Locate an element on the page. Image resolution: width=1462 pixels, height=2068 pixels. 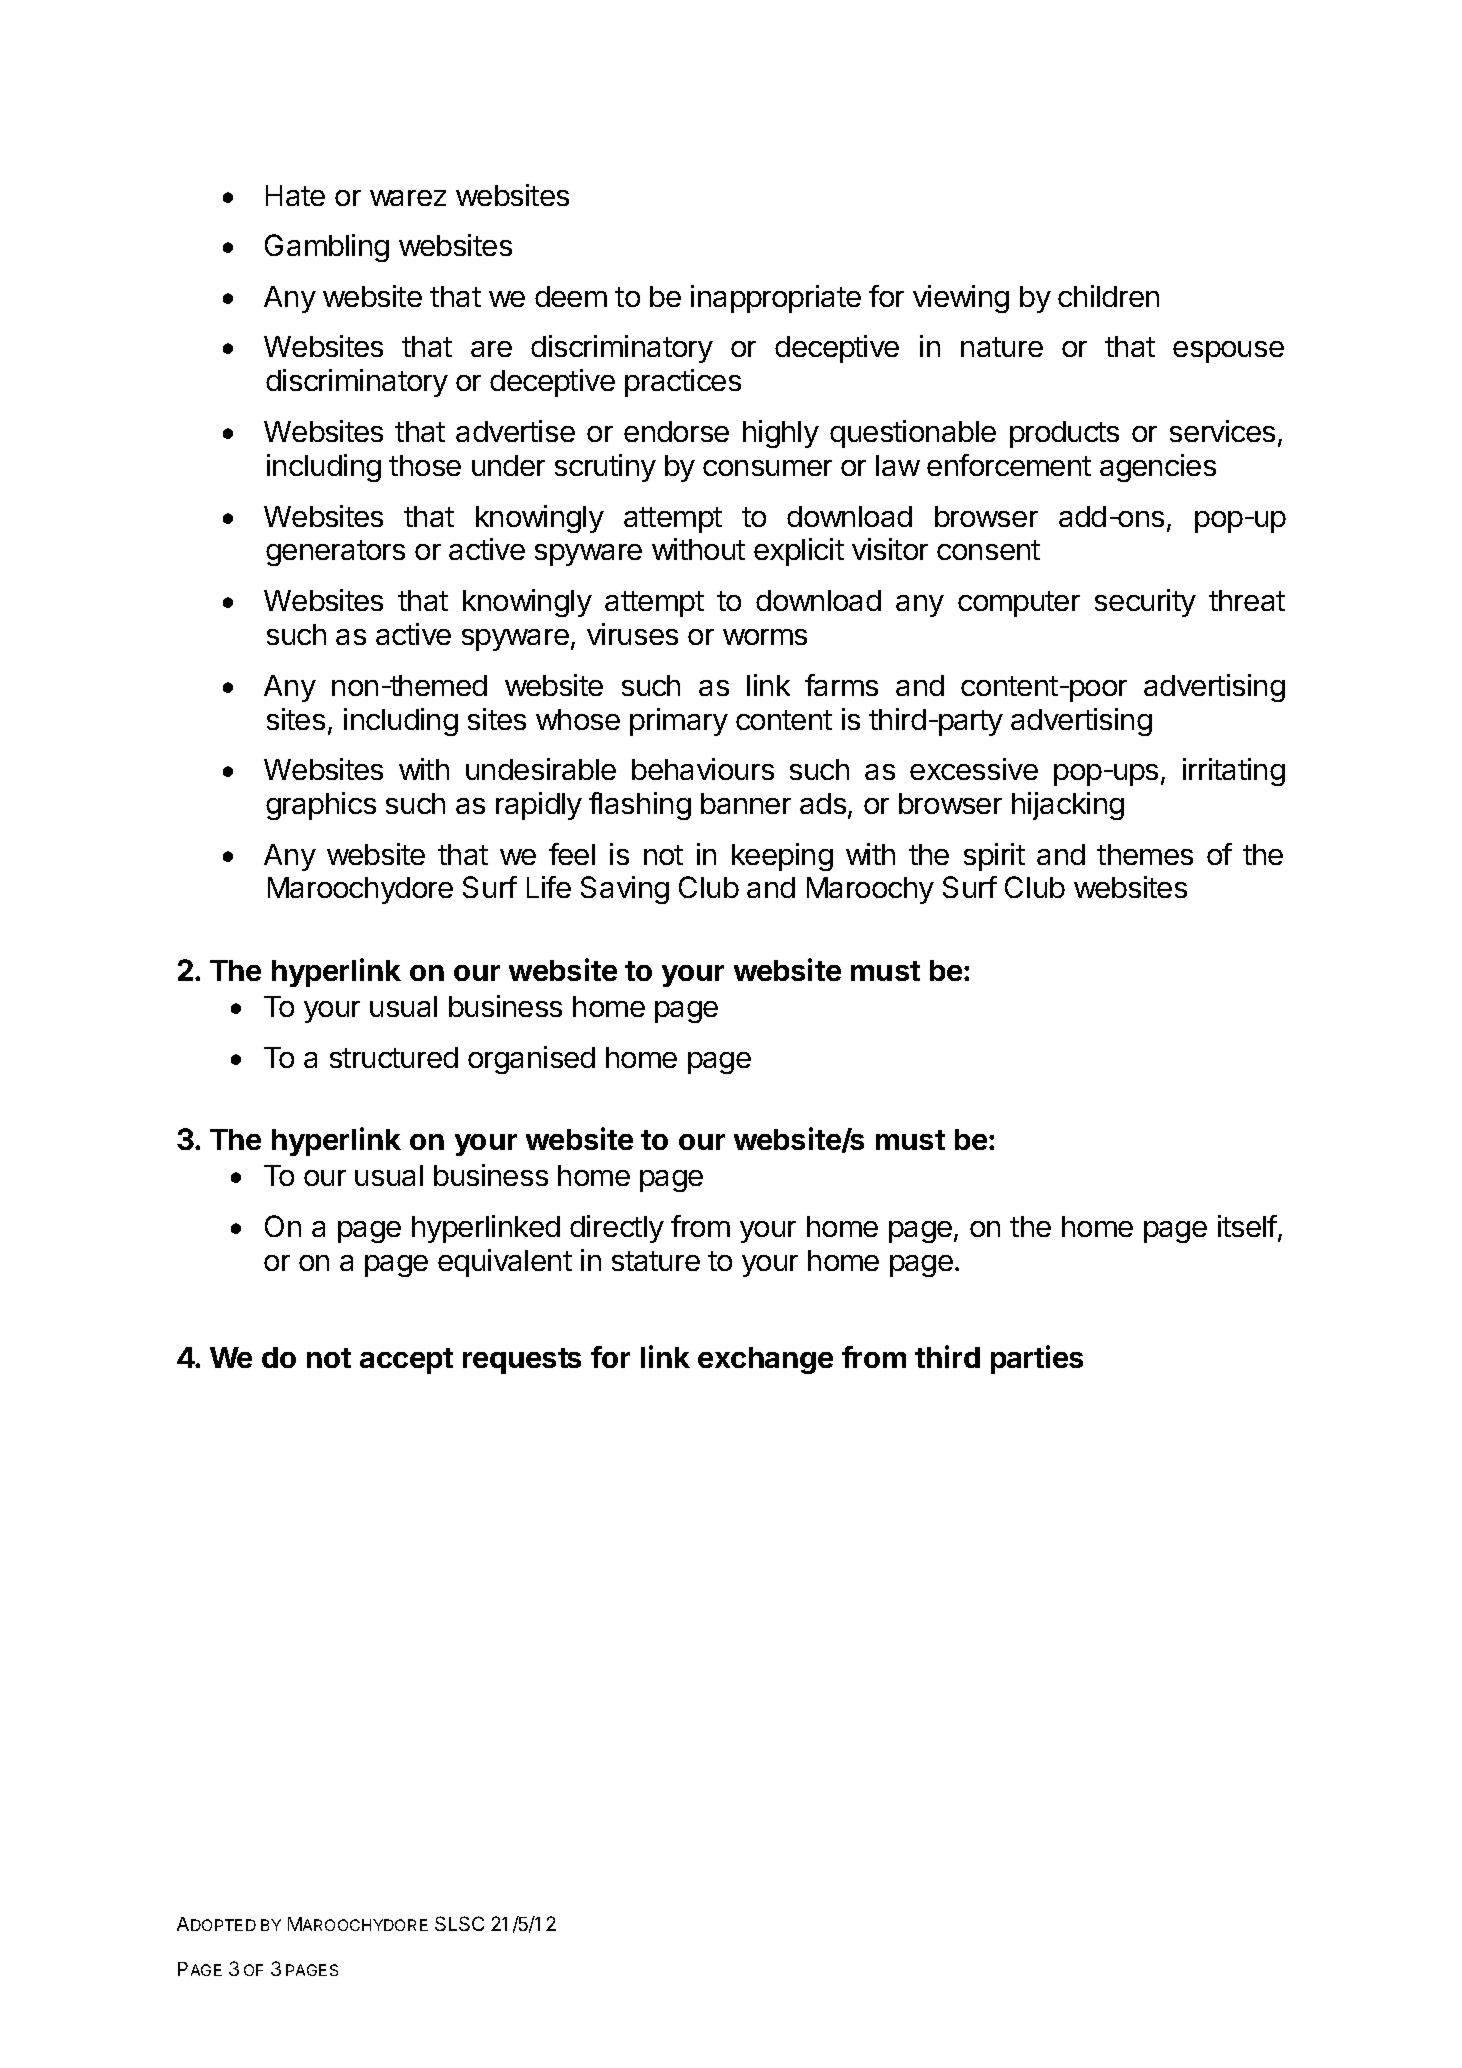
itself is located at coordinates (1247, 1226).
